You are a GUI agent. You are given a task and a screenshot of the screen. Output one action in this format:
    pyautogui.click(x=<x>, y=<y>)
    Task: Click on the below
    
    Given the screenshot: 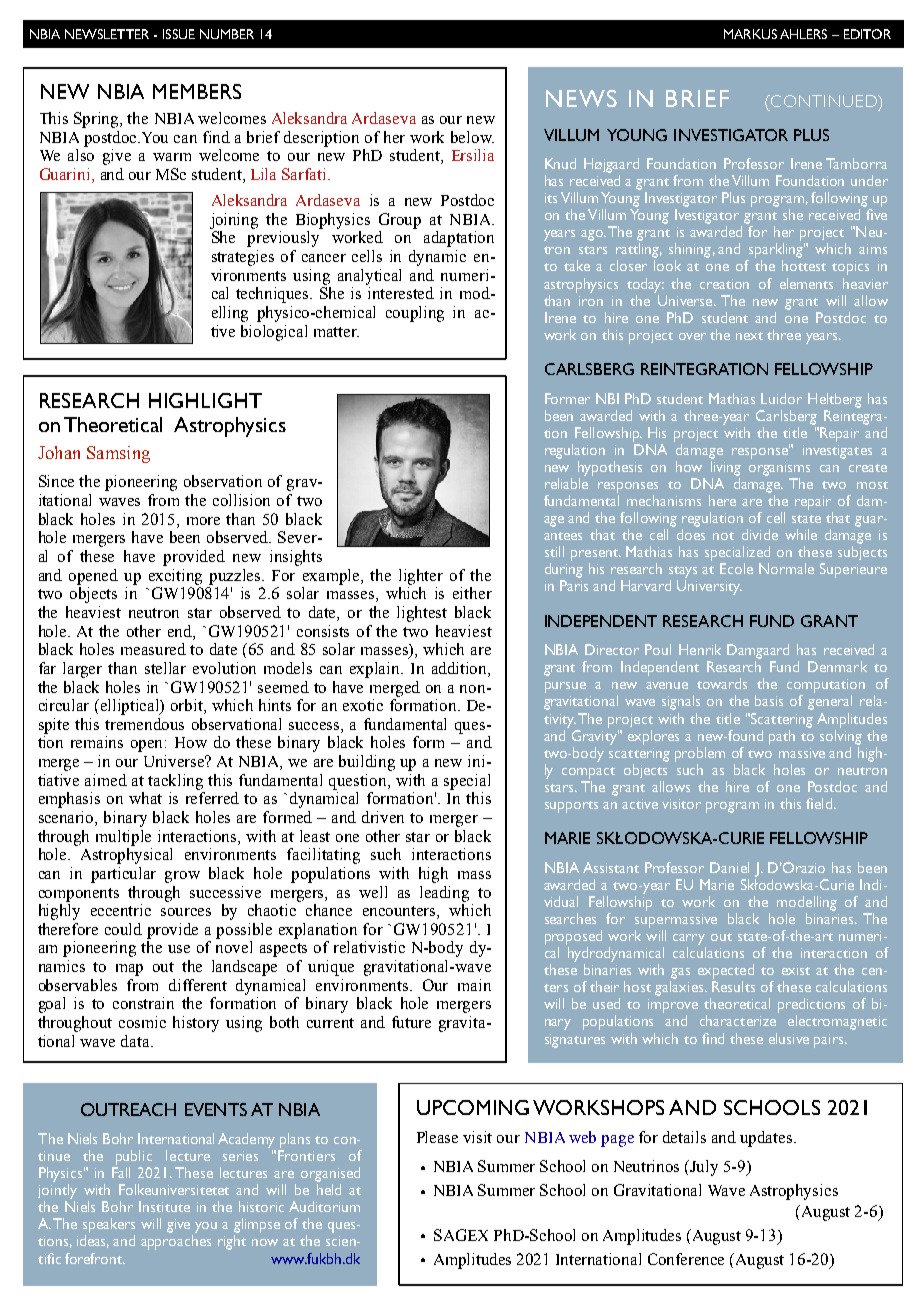 What is the action you would take?
    pyautogui.click(x=472, y=137)
